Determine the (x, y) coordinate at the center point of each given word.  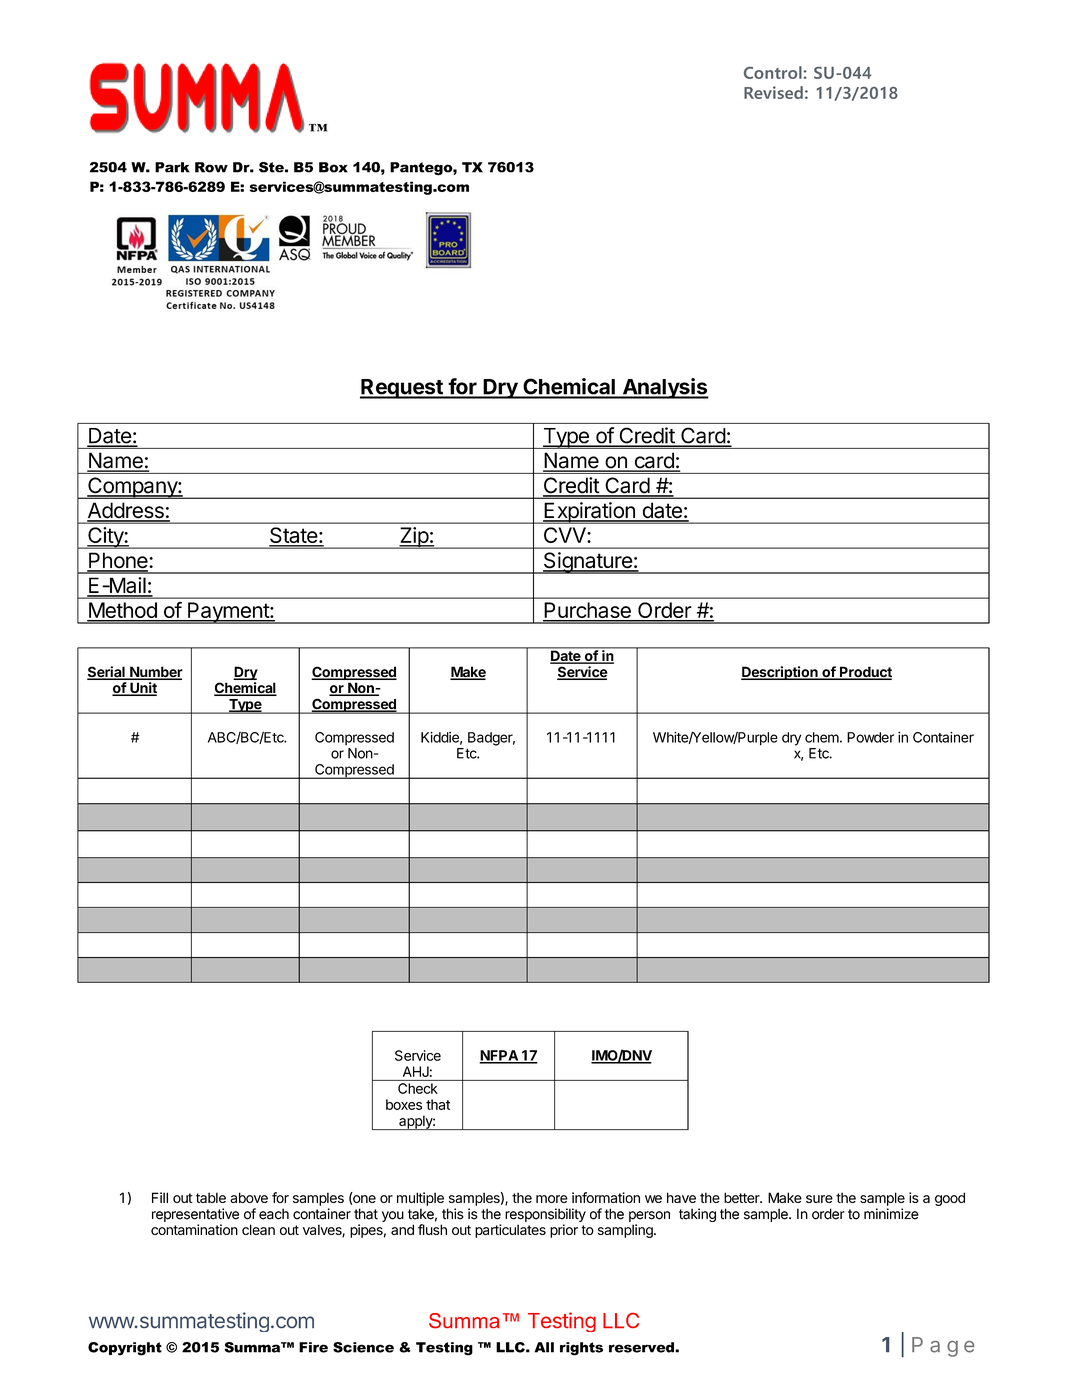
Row (211, 167)
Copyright (125, 1349)
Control (773, 72)
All (544, 1347)
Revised (773, 92)
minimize (891, 1214)
